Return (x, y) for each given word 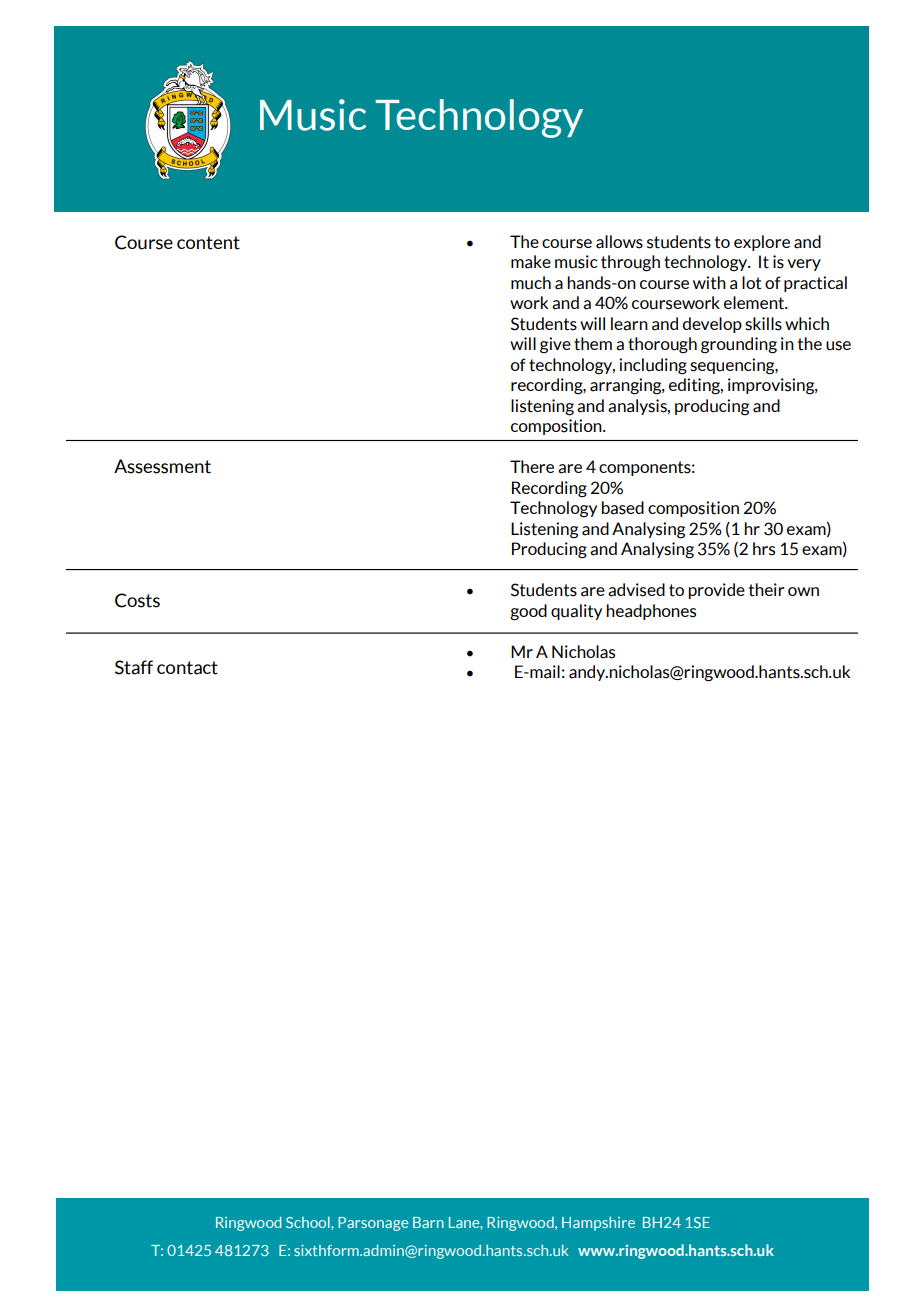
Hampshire (598, 1223)
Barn (428, 1222)
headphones (651, 612)
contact (187, 668)
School (309, 1222)
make (531, 262)
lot (752, 283)
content (208, 243)
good (528, 612)
